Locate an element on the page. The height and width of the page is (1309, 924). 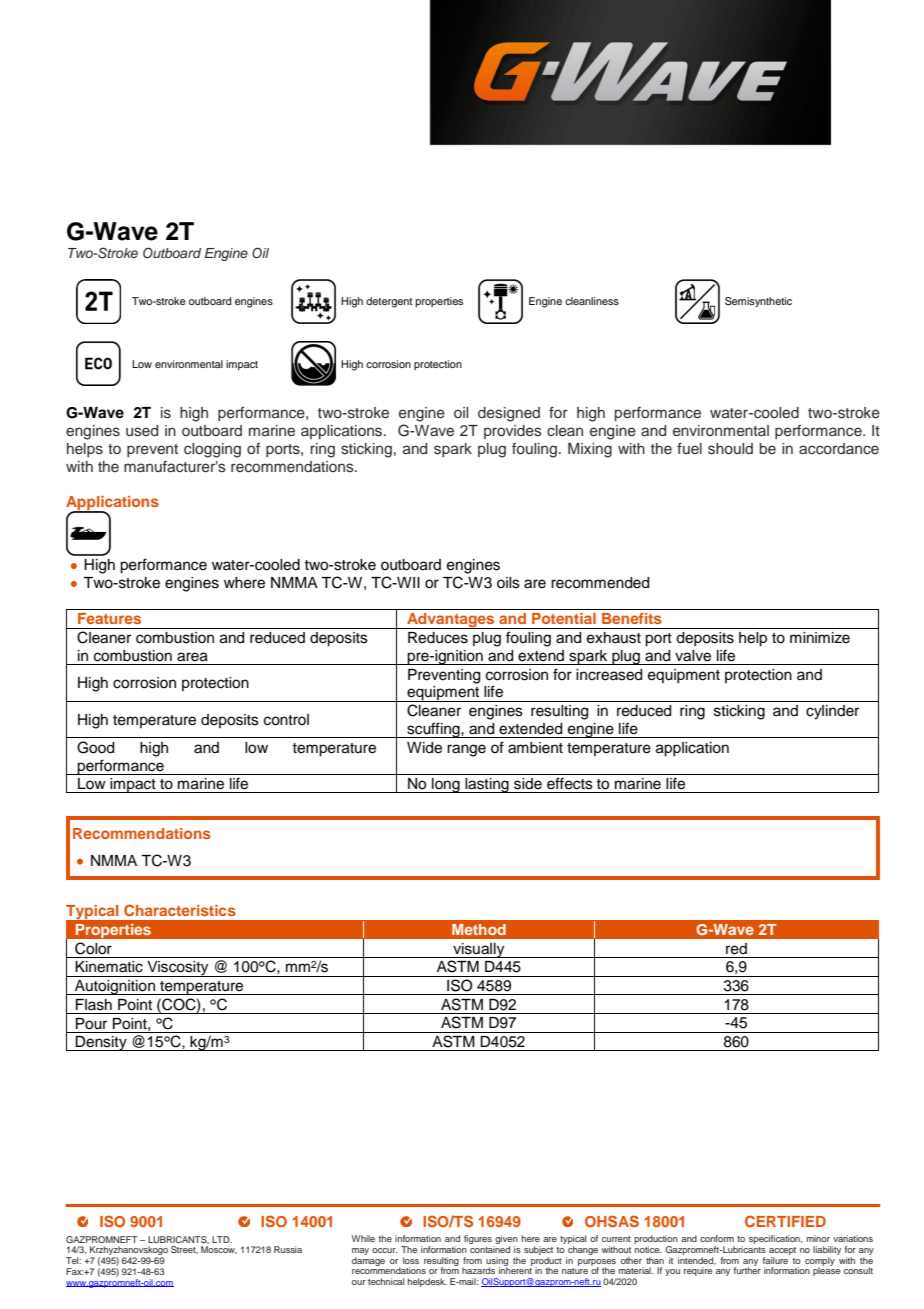
should is located at coordinates (730, 449).
